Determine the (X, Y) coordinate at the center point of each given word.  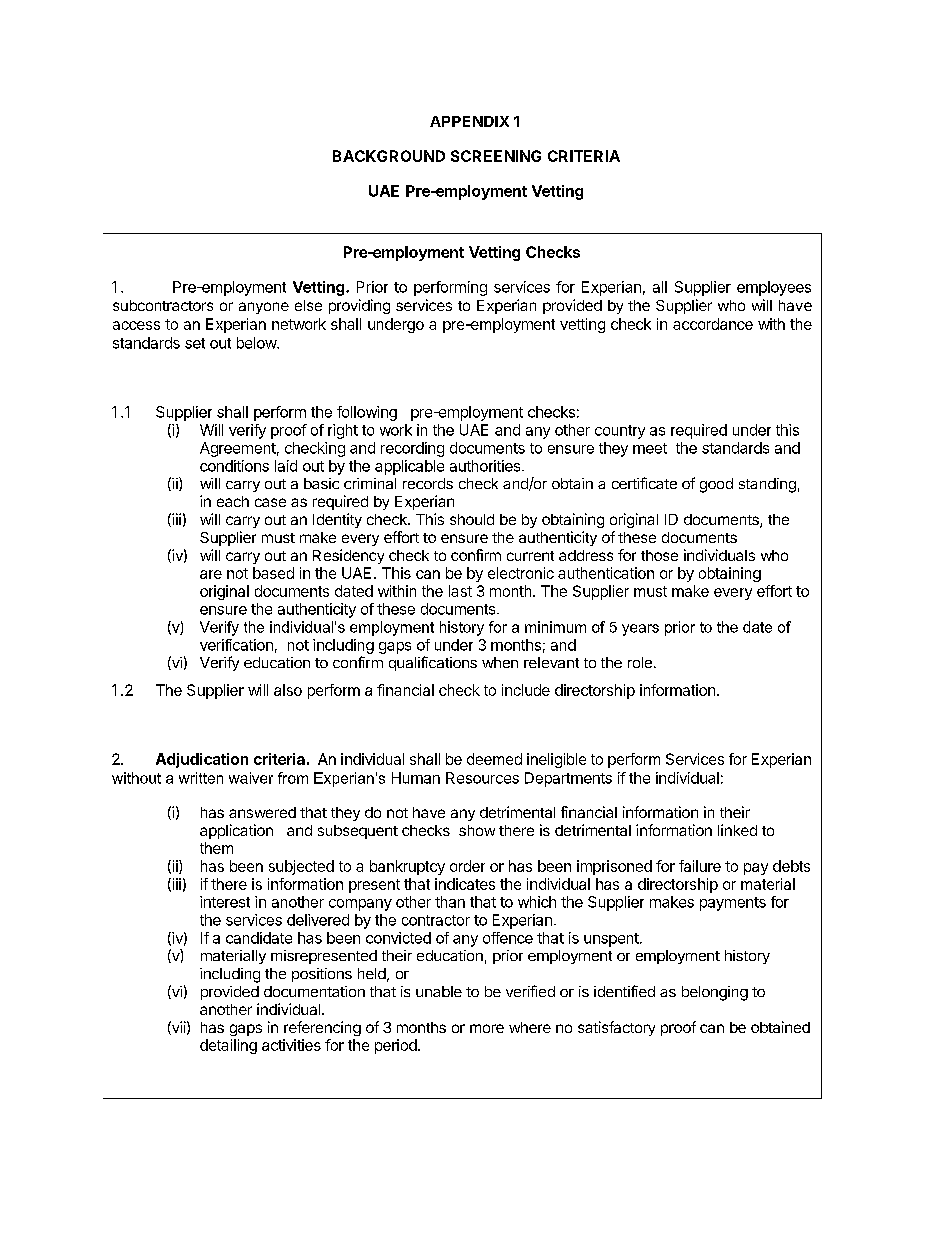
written (201, 778)
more (487, 1028)
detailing (228, 1046)
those (659, 555)
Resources (482, 778)
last (460, 591)
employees (774, 288)
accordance (713, 324)
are (211, 574)
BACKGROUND (389, 156)
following (367, 413)
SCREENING (496, 156)
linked (737, 830)
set (195, 343)
